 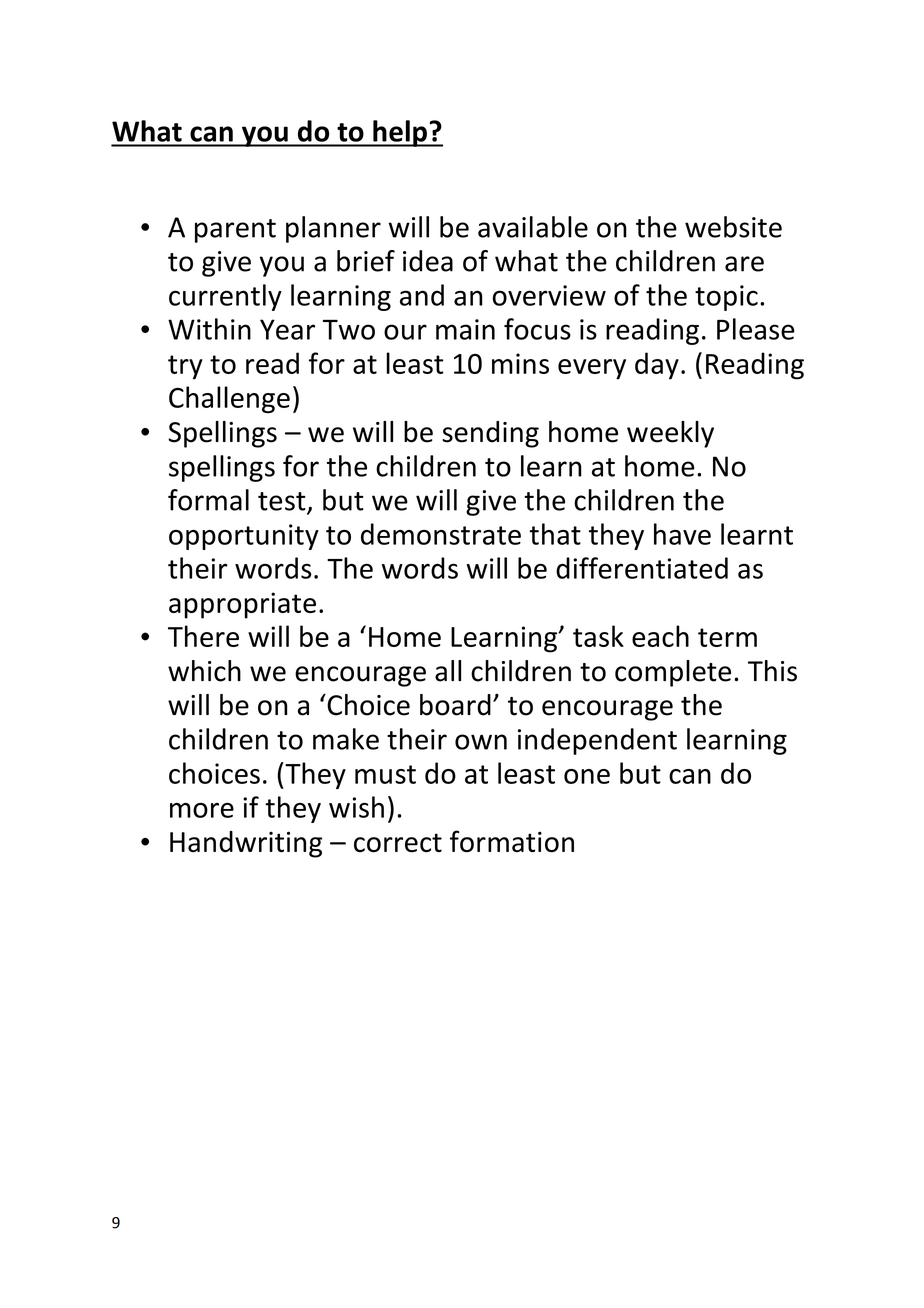 I want to click on Year, so click(x=287, y=329).
